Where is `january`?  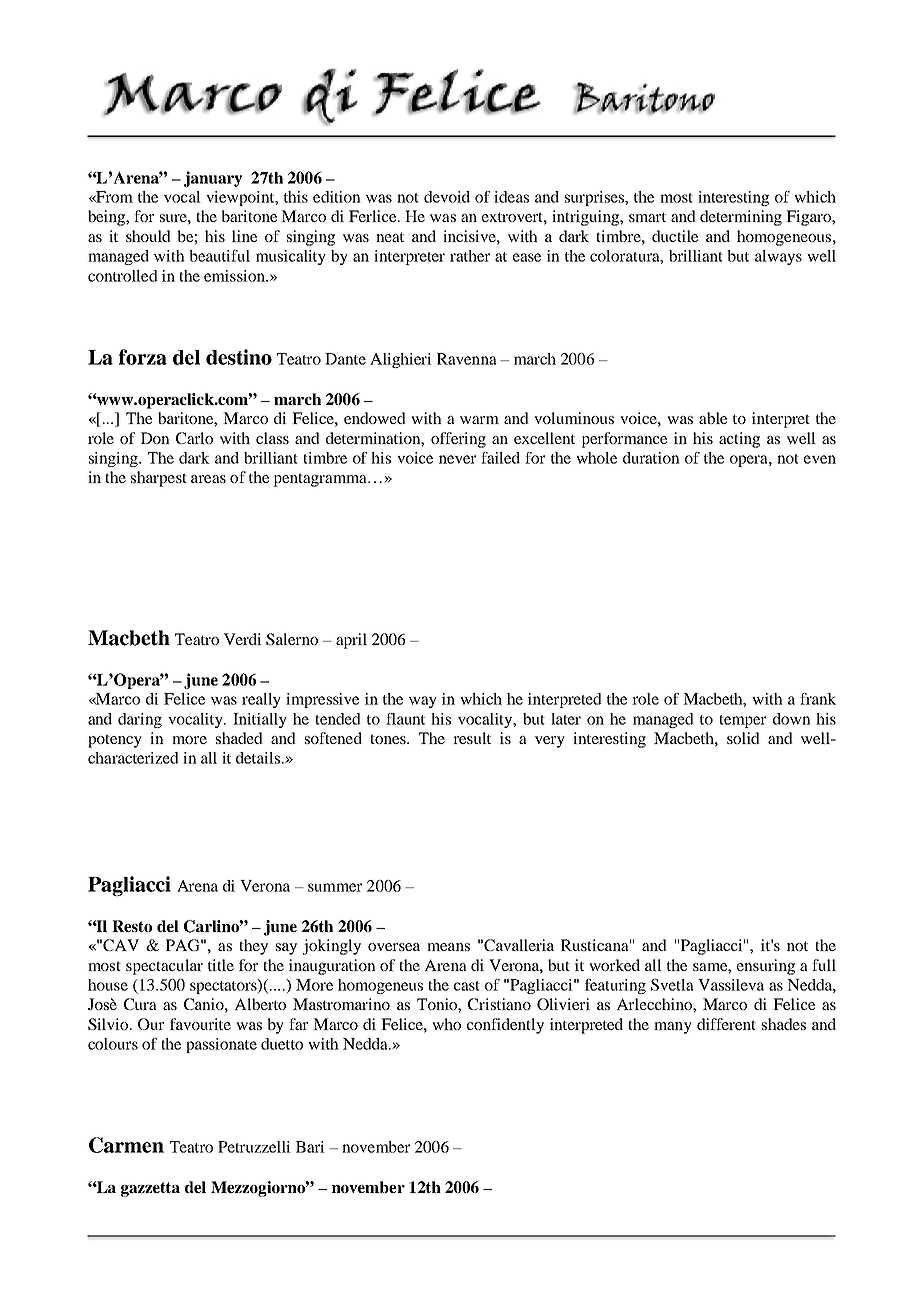 january is located at coordinates (213, 179).
